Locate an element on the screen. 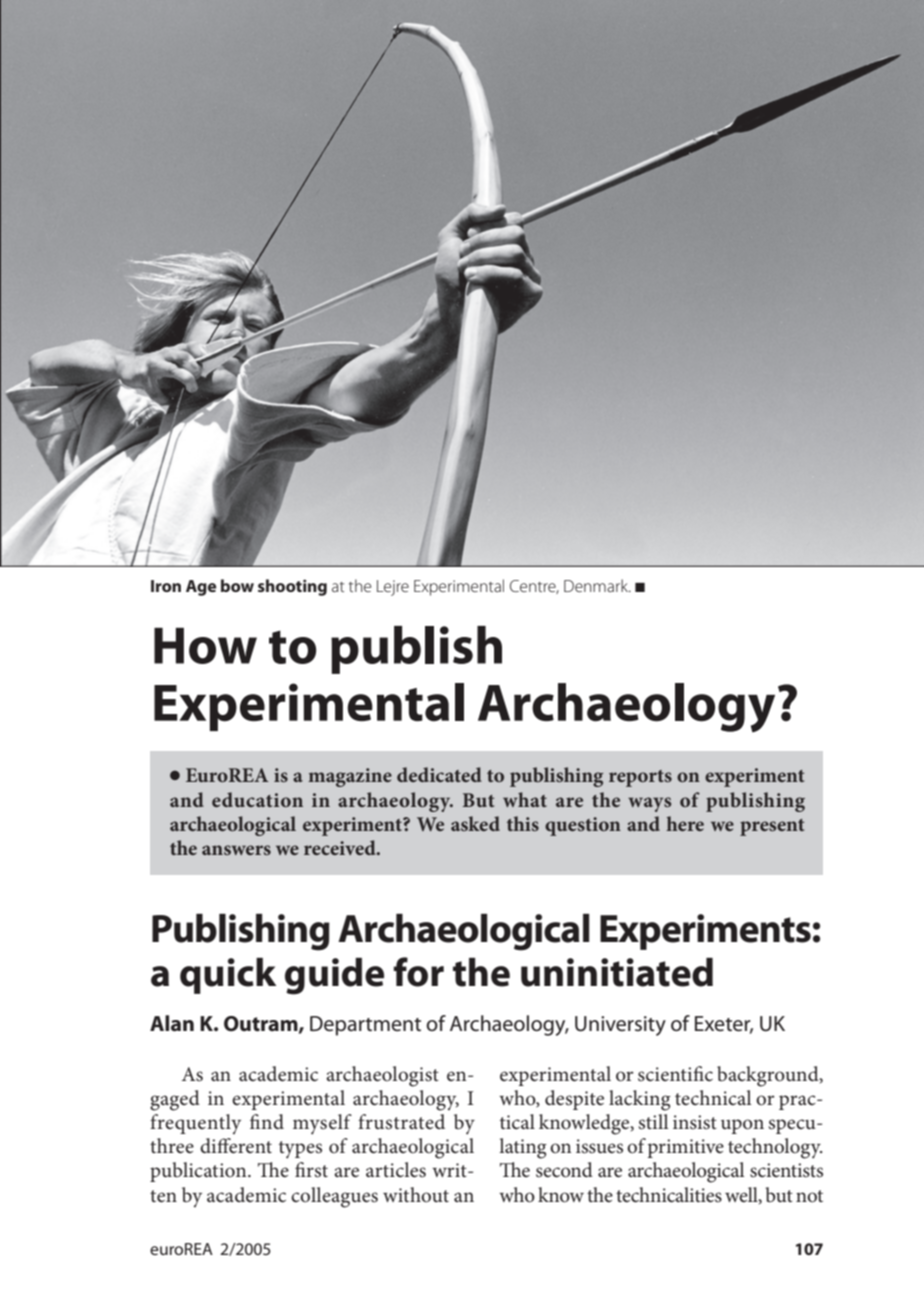 This screenshot has width=924, height=1310. Alan is located at coordinates (172, 1023).
